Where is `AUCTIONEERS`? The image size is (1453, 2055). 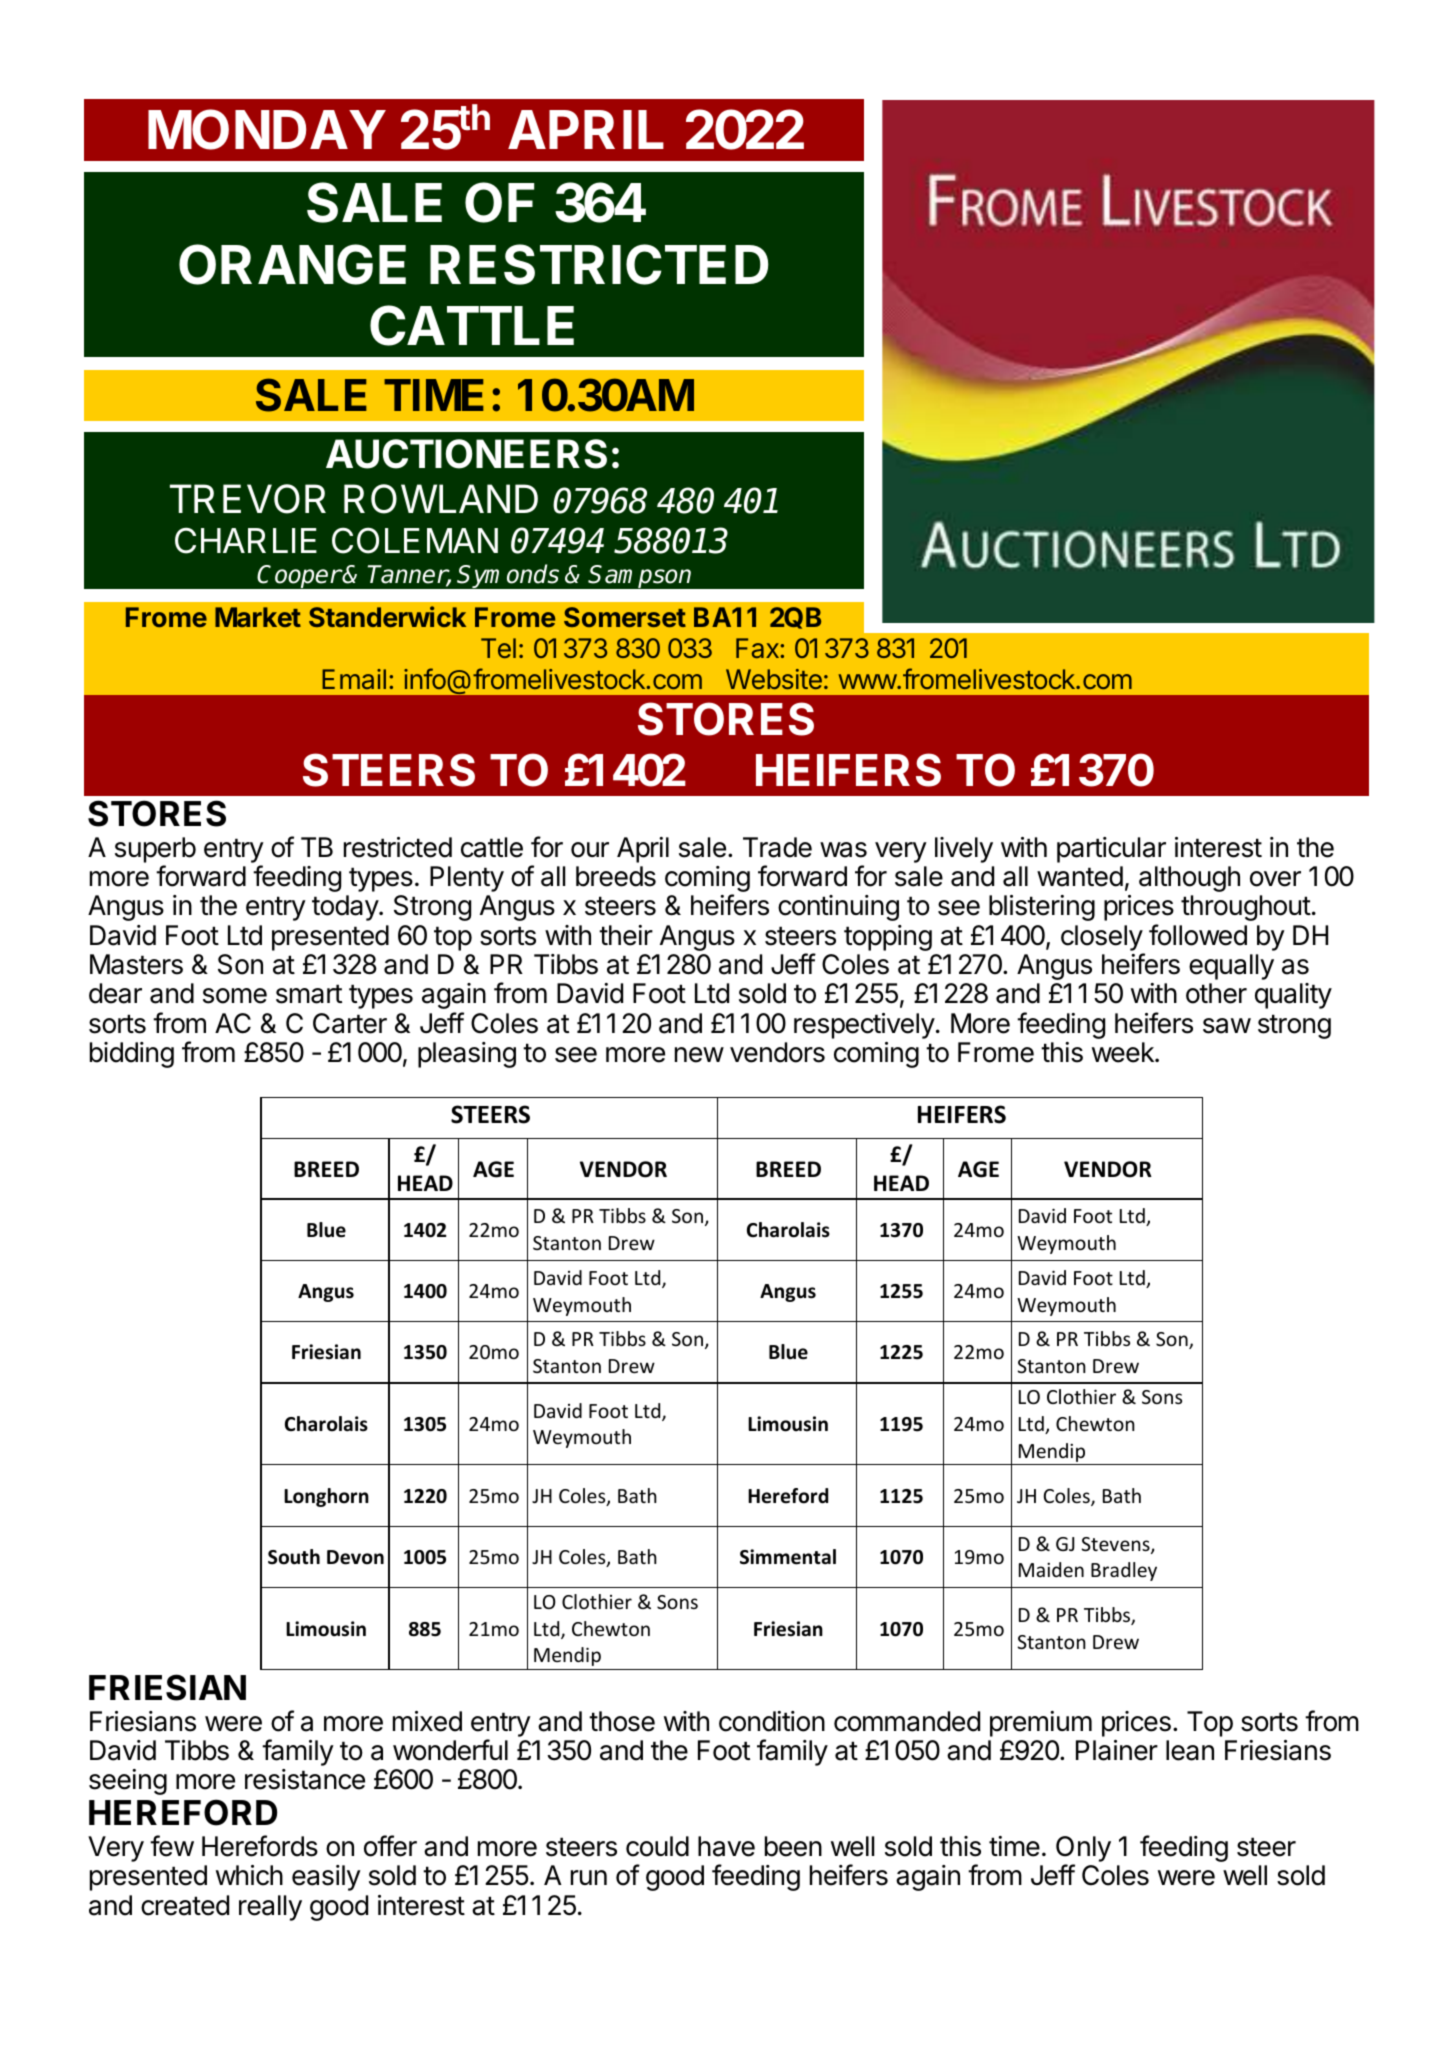 AUCTIONEERS is located at coordinates (466, 454).
